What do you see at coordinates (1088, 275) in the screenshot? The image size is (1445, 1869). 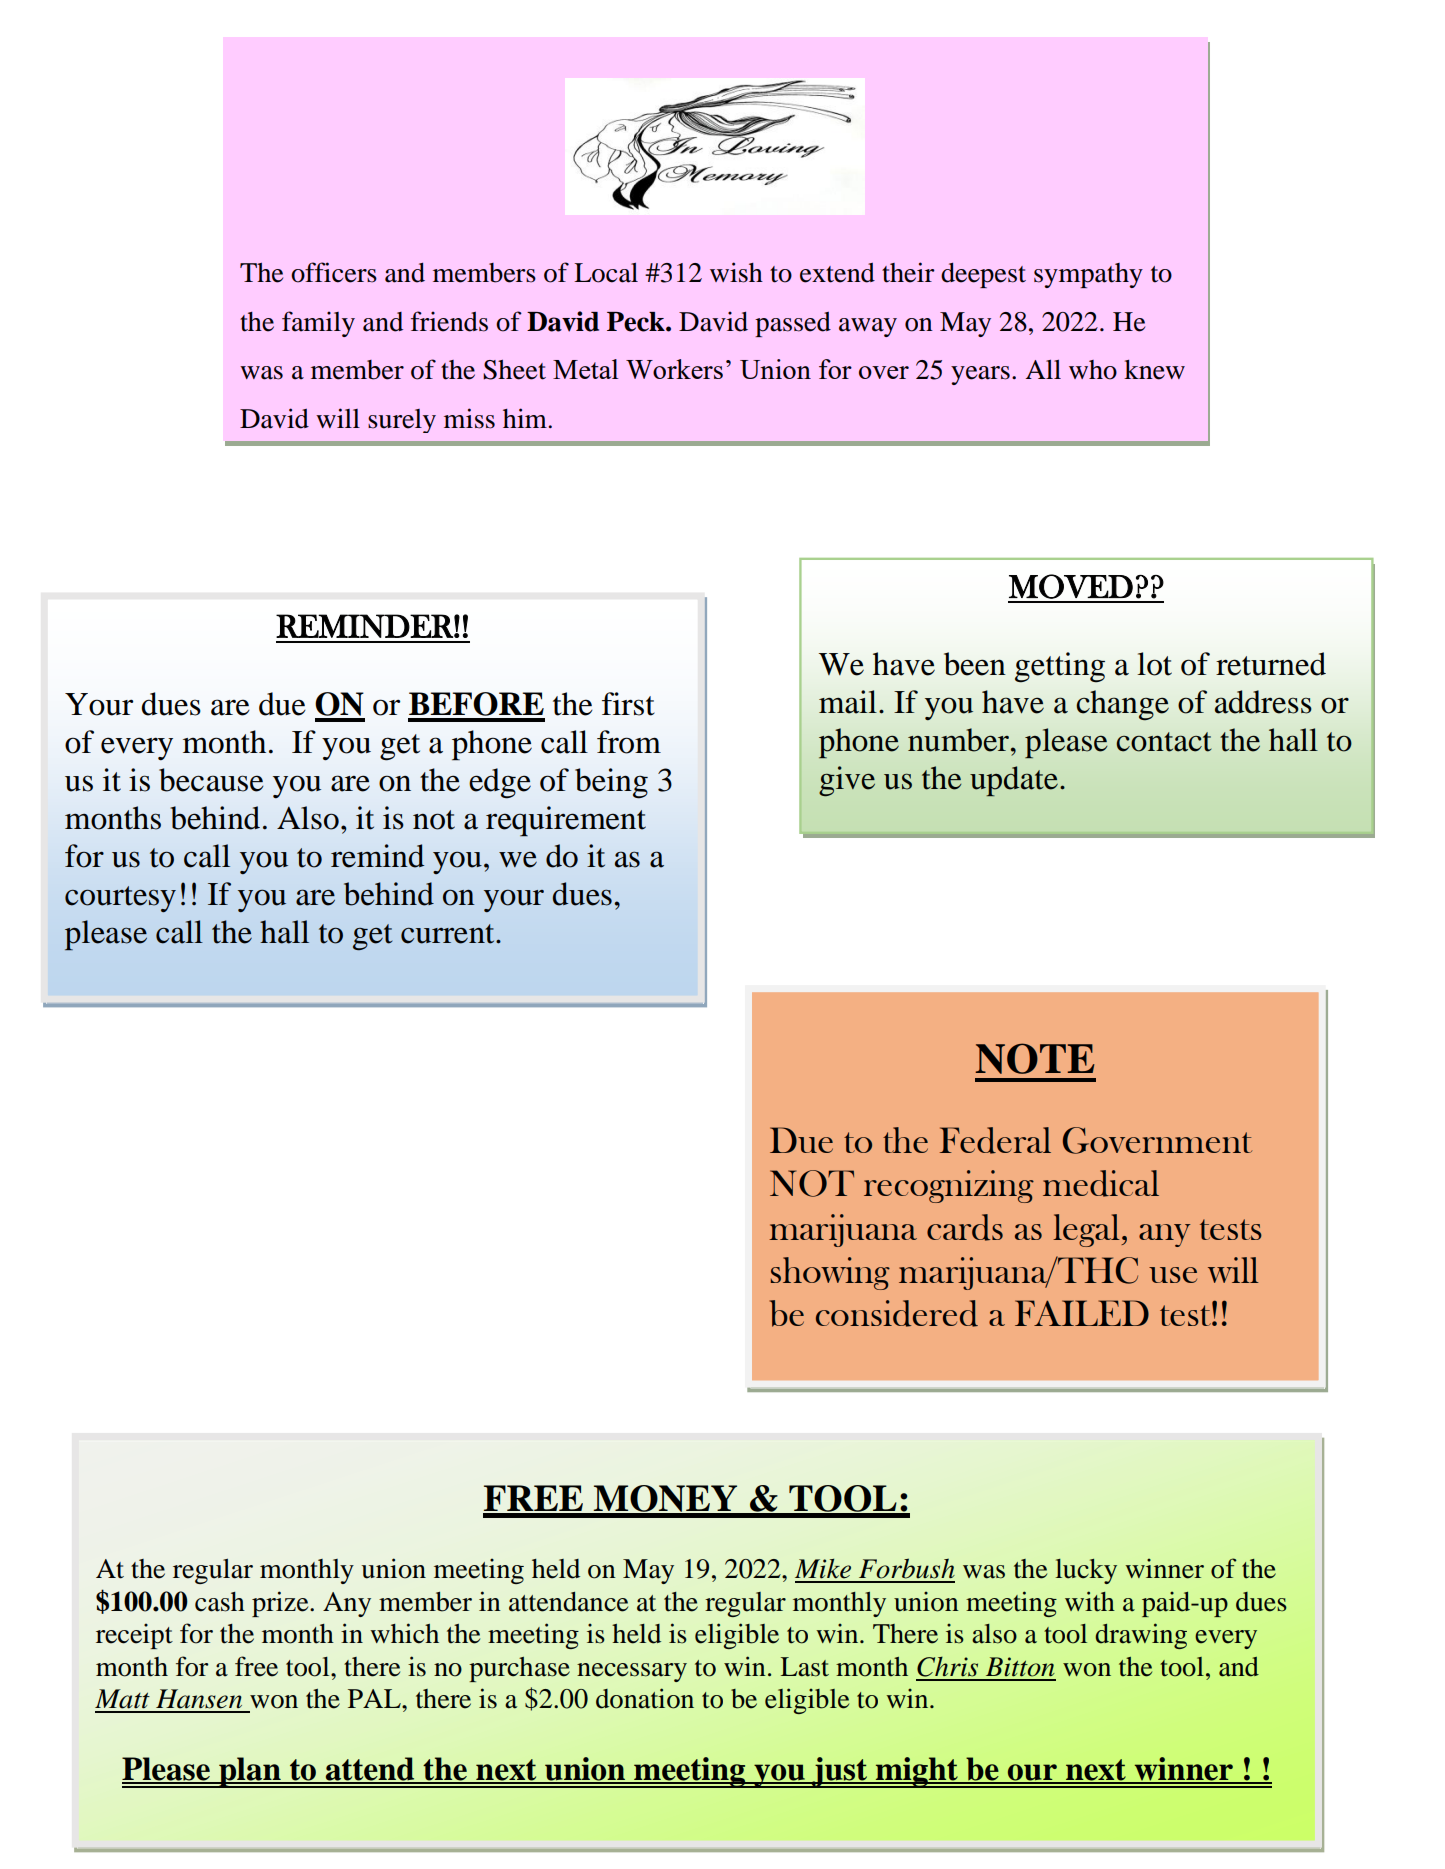 I see `sympathy` at bounding box center [1088, 275].
